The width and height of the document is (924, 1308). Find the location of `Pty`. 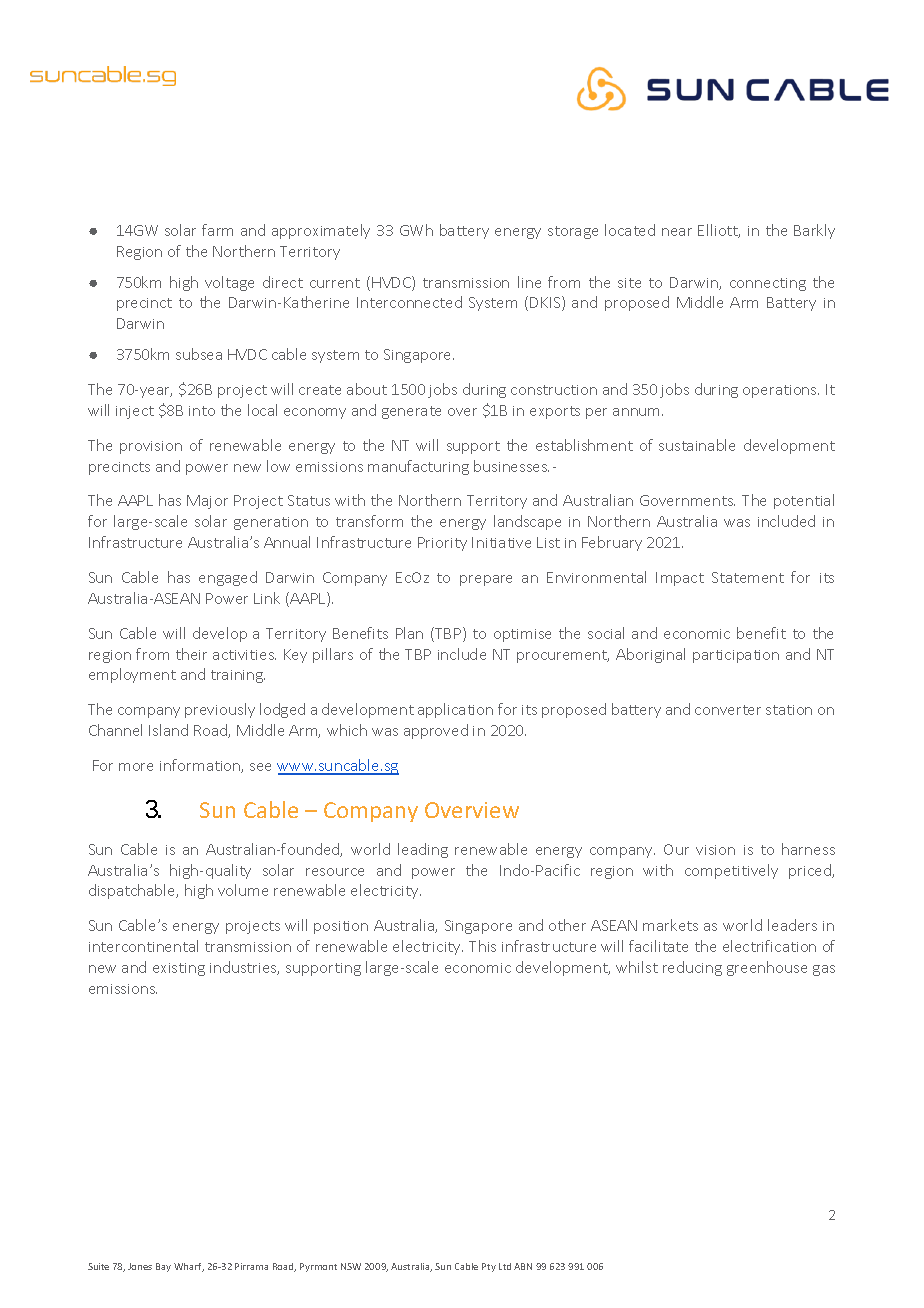

Pty is located at coordinates (489, 1267).
